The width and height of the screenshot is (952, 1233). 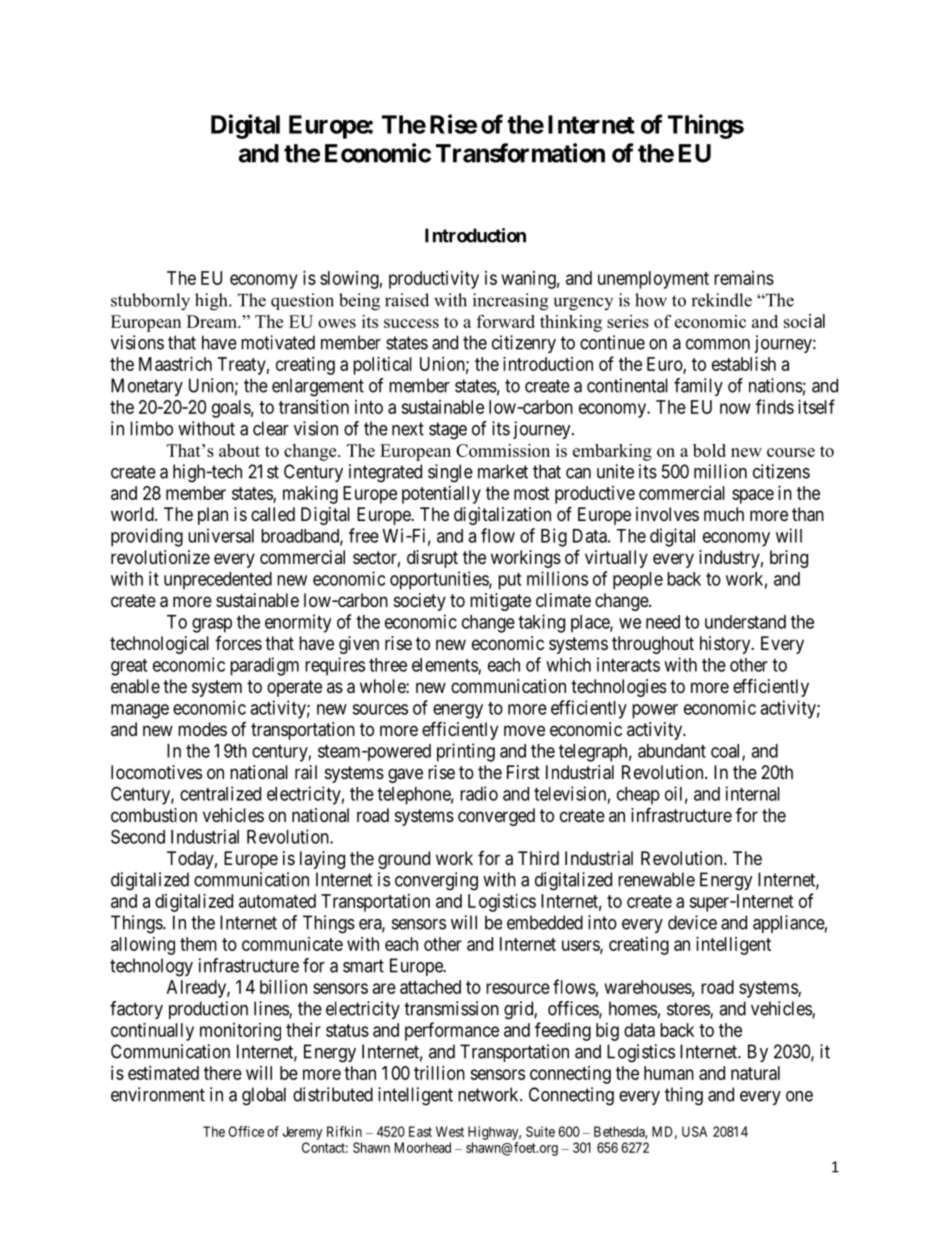 What do you see at coordinates (277, 901) in the screenshot?
I see `automated` at bounding box center [277, 901].
